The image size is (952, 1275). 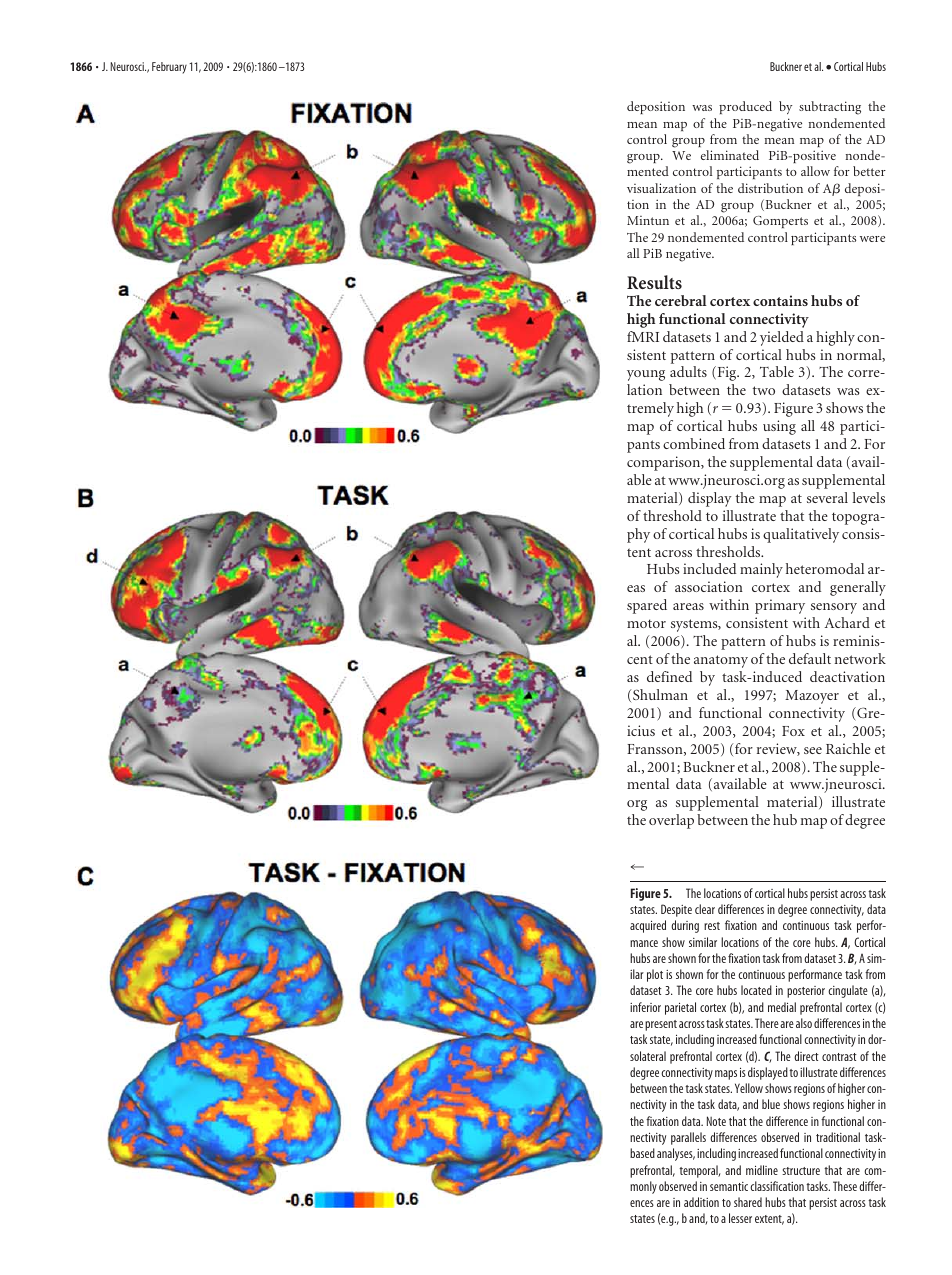 What do you see at coordinates (646, 375) in the document?
I see `young` at bounding box center [646, 375].
